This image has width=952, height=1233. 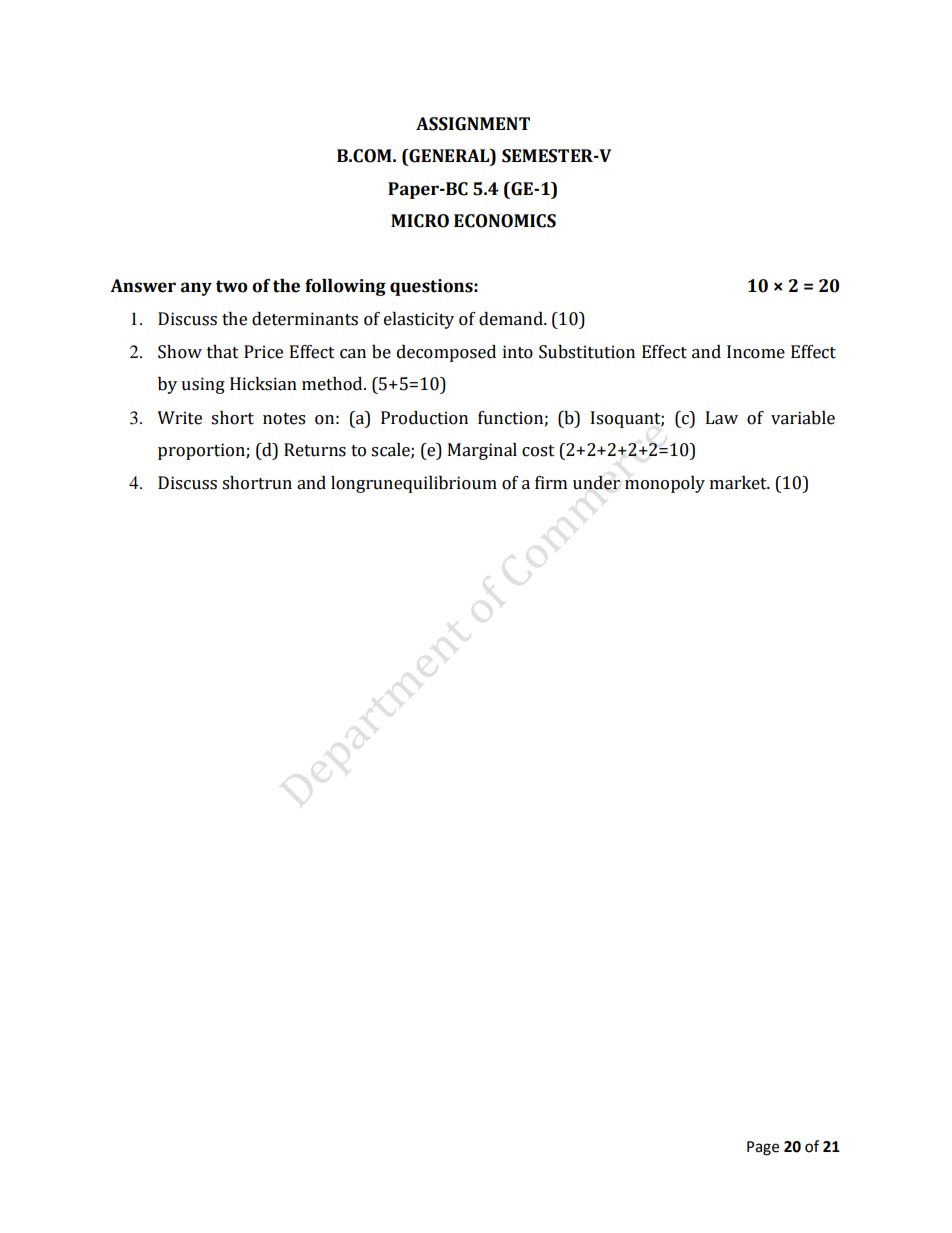 What do you see at coordinates (473, 124) in the image?
I see `ASSIGNMENT` at bounding box center [473, 124].
